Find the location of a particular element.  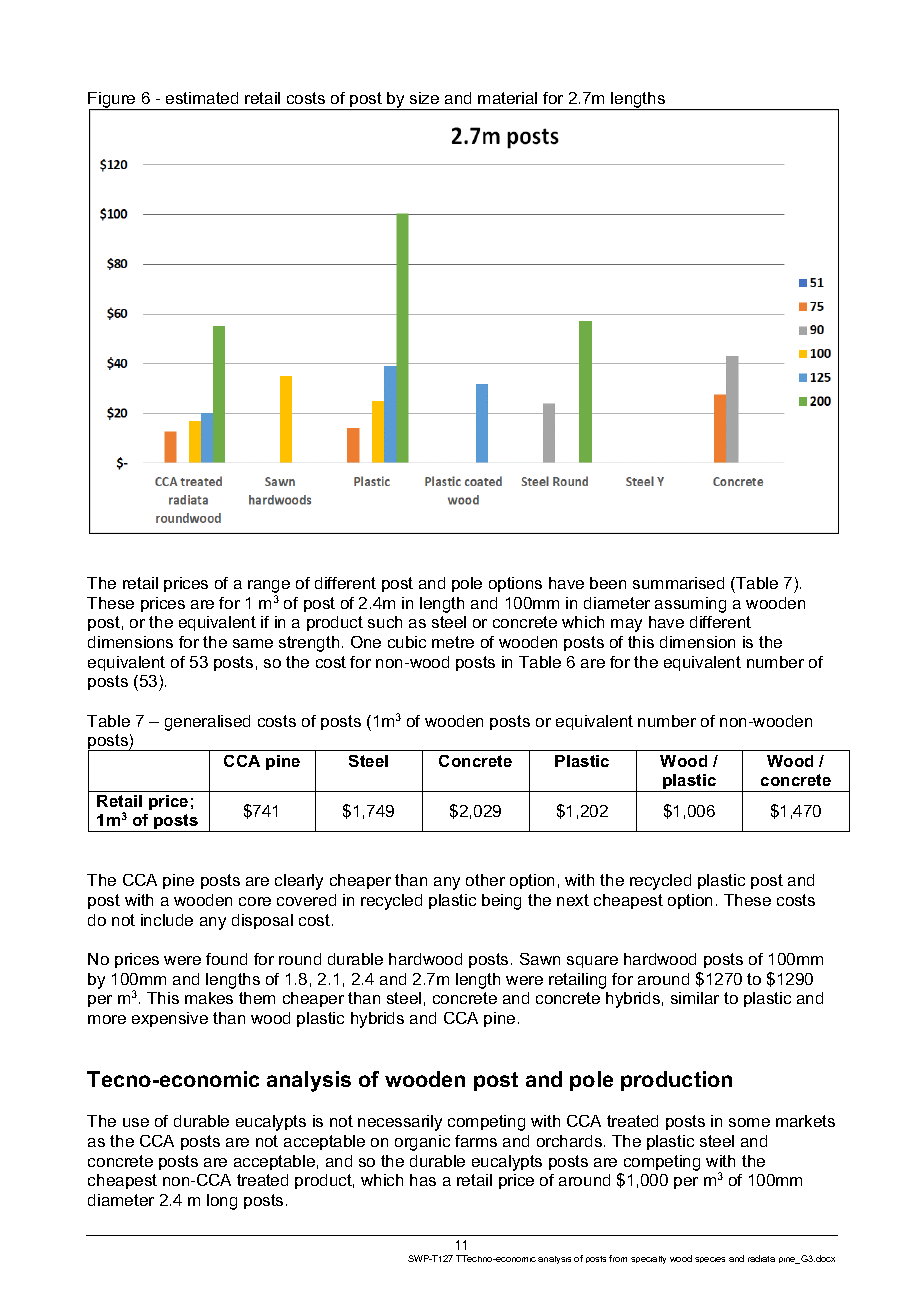

metre is located at coordinates (453, 642).
